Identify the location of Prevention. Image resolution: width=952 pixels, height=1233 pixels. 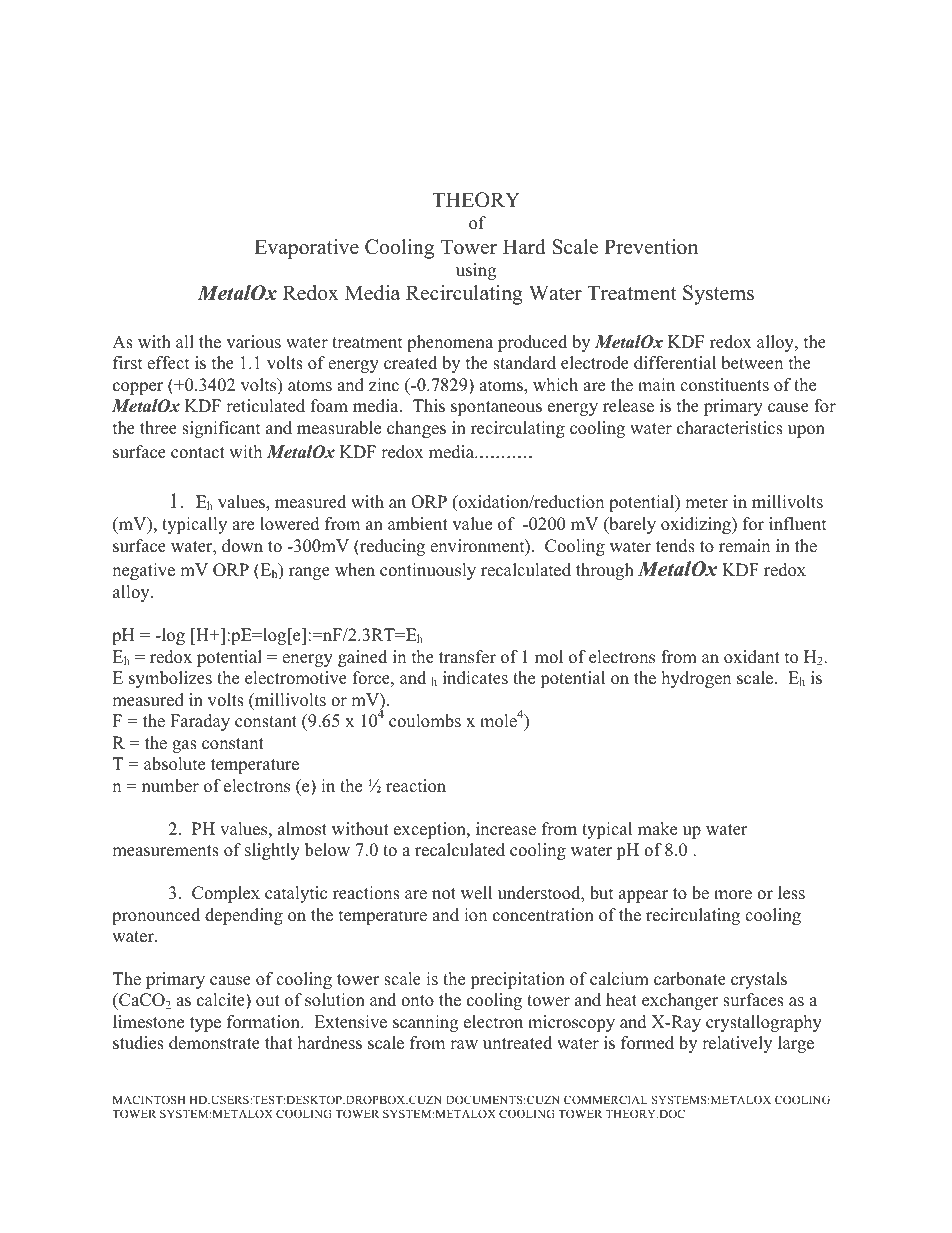
(651, 247).
